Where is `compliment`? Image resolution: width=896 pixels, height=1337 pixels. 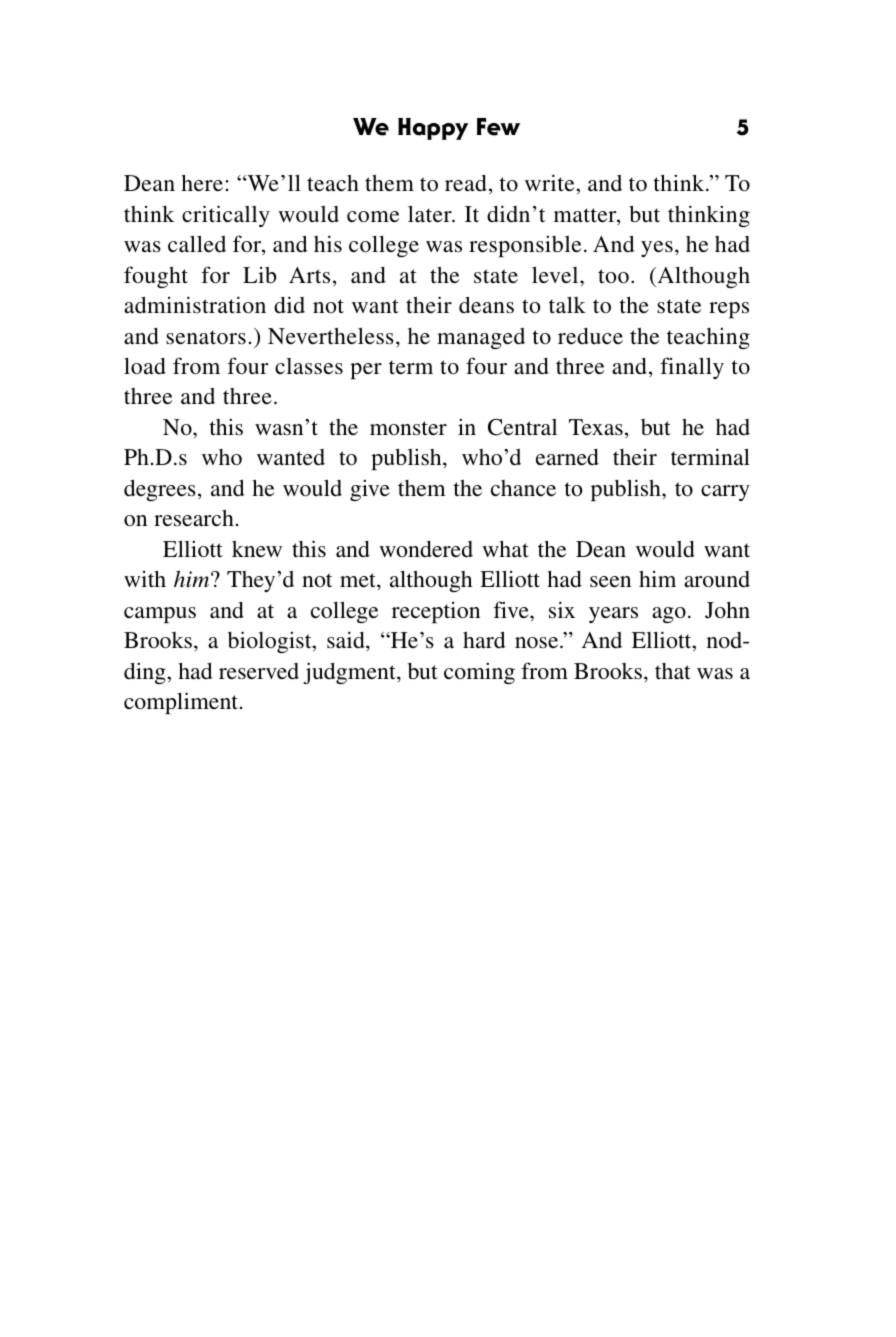
compliment is located at coordinates (182, 703).
